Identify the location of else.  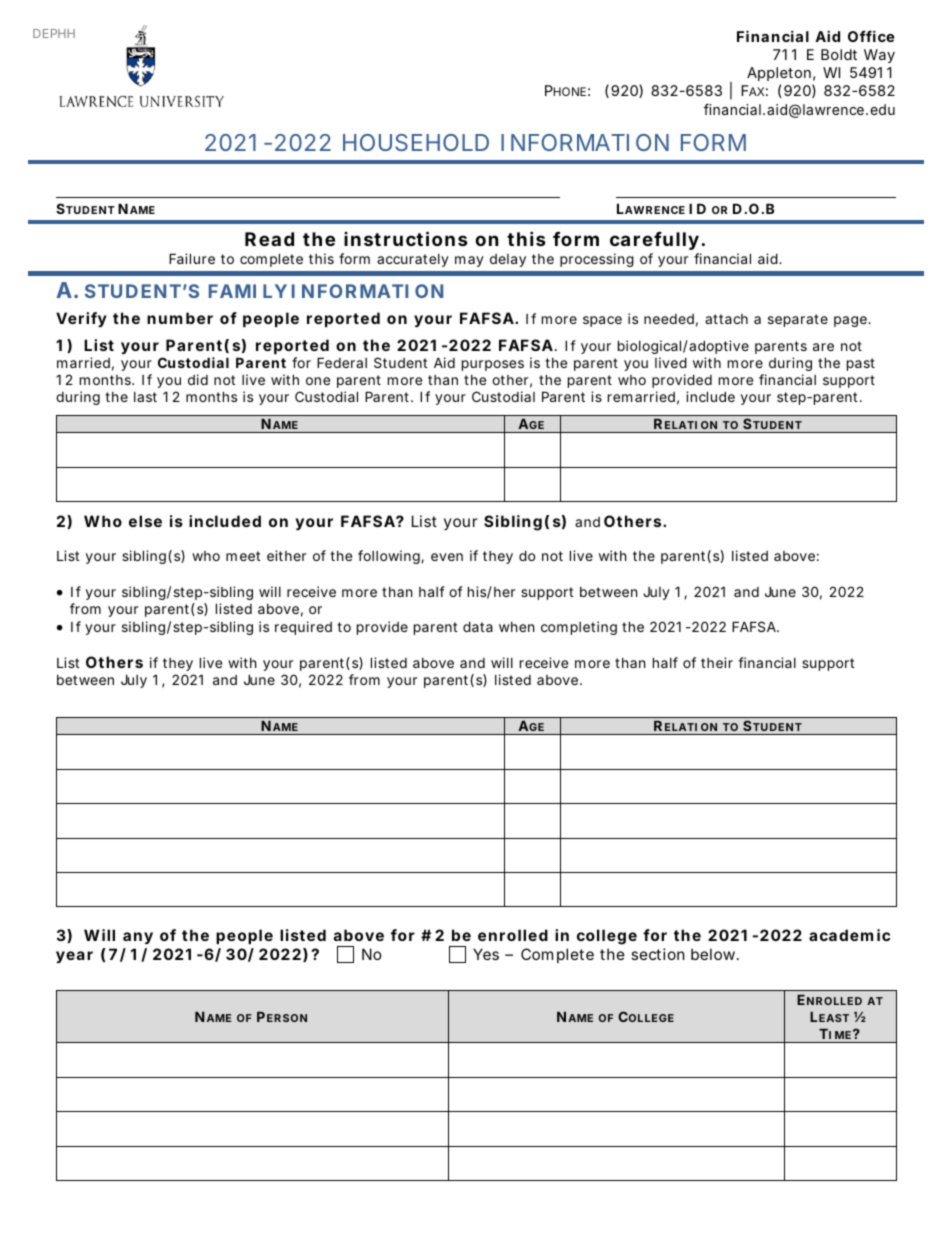
(145, 521).
